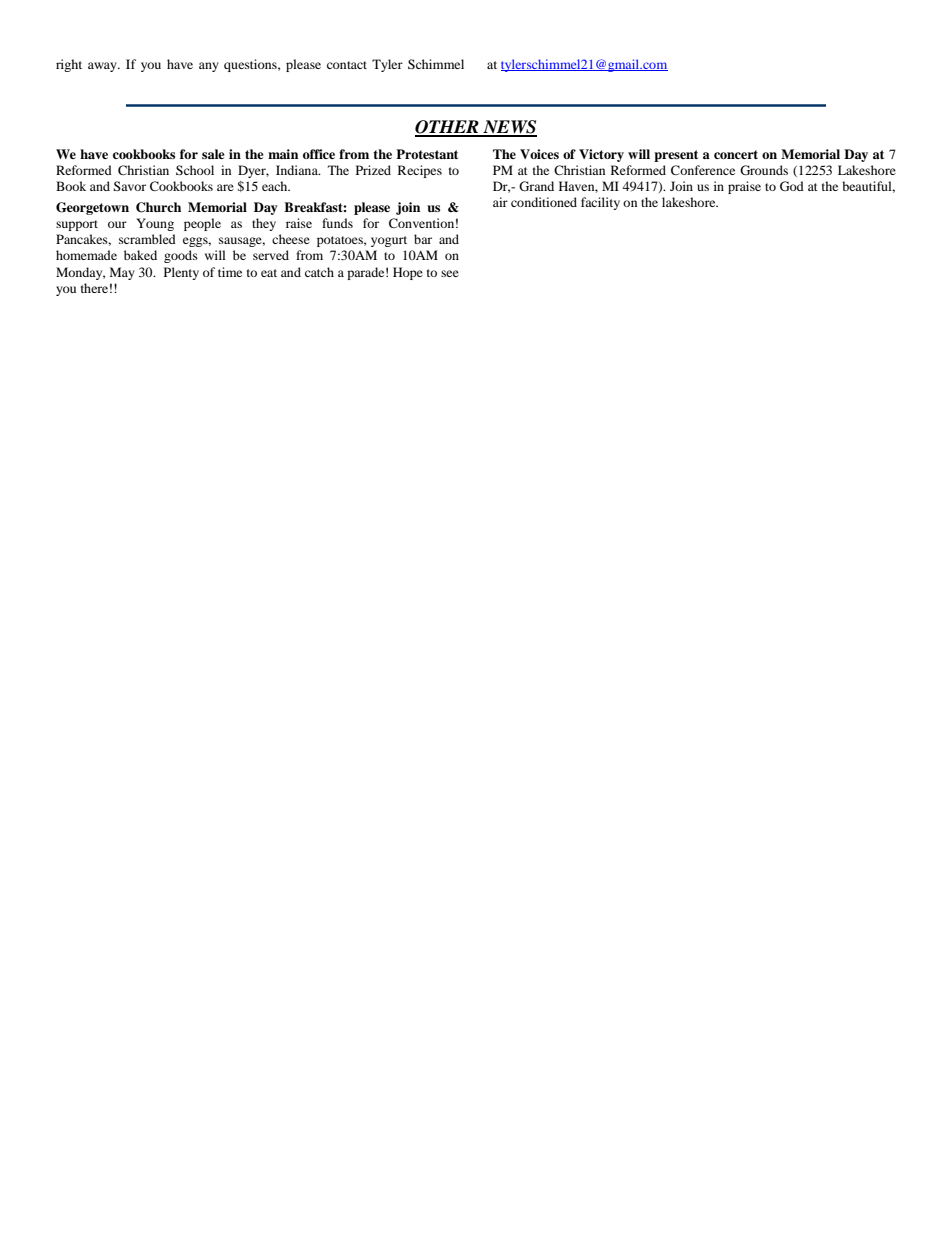 This document has width=952, height=1233. I want to click on Savor, so click(129, 186).
